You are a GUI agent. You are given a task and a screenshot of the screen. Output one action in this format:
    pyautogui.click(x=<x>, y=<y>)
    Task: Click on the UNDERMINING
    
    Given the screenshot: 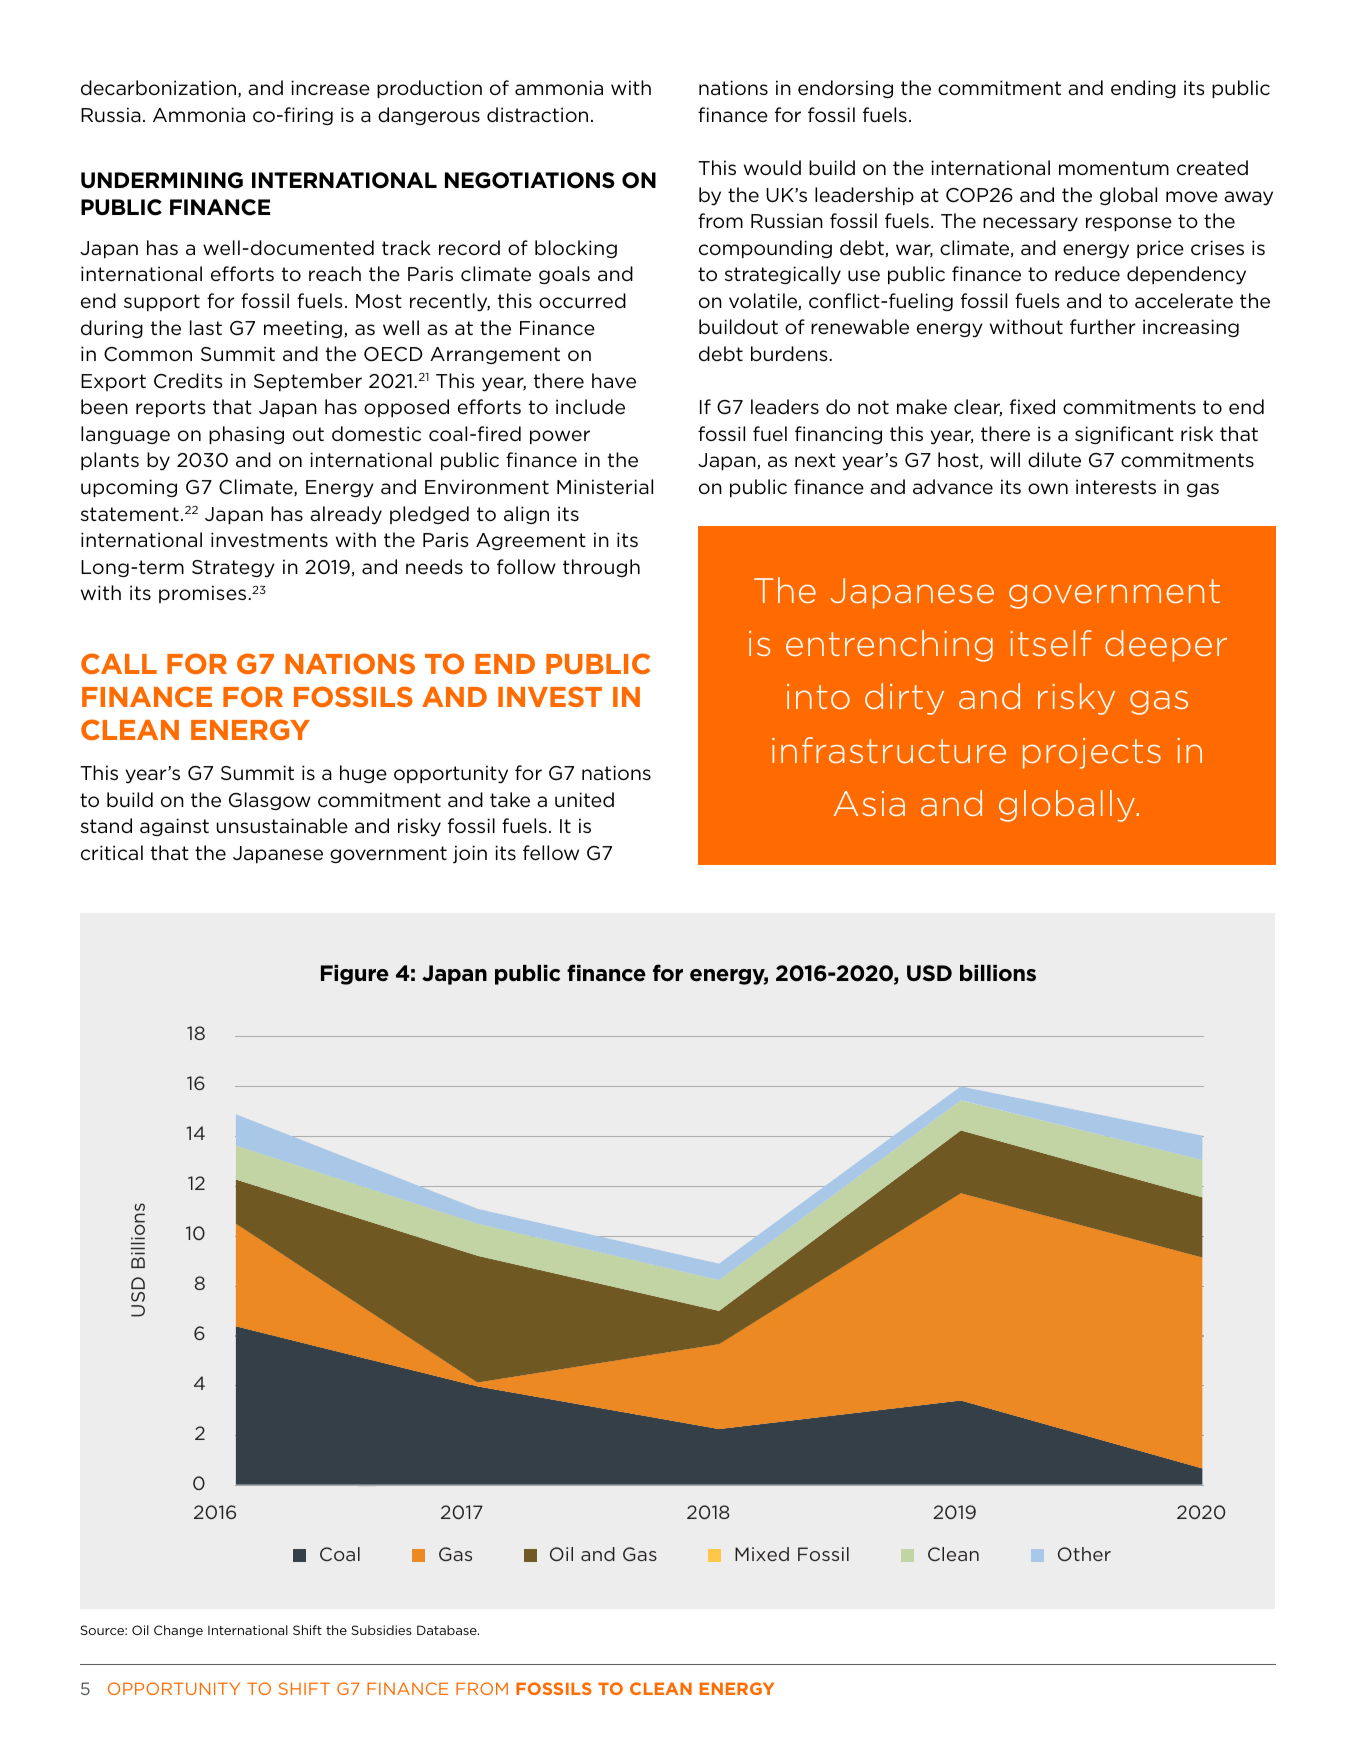 What is the action you would take?
    pyautogui.click(x=162, y=180)
